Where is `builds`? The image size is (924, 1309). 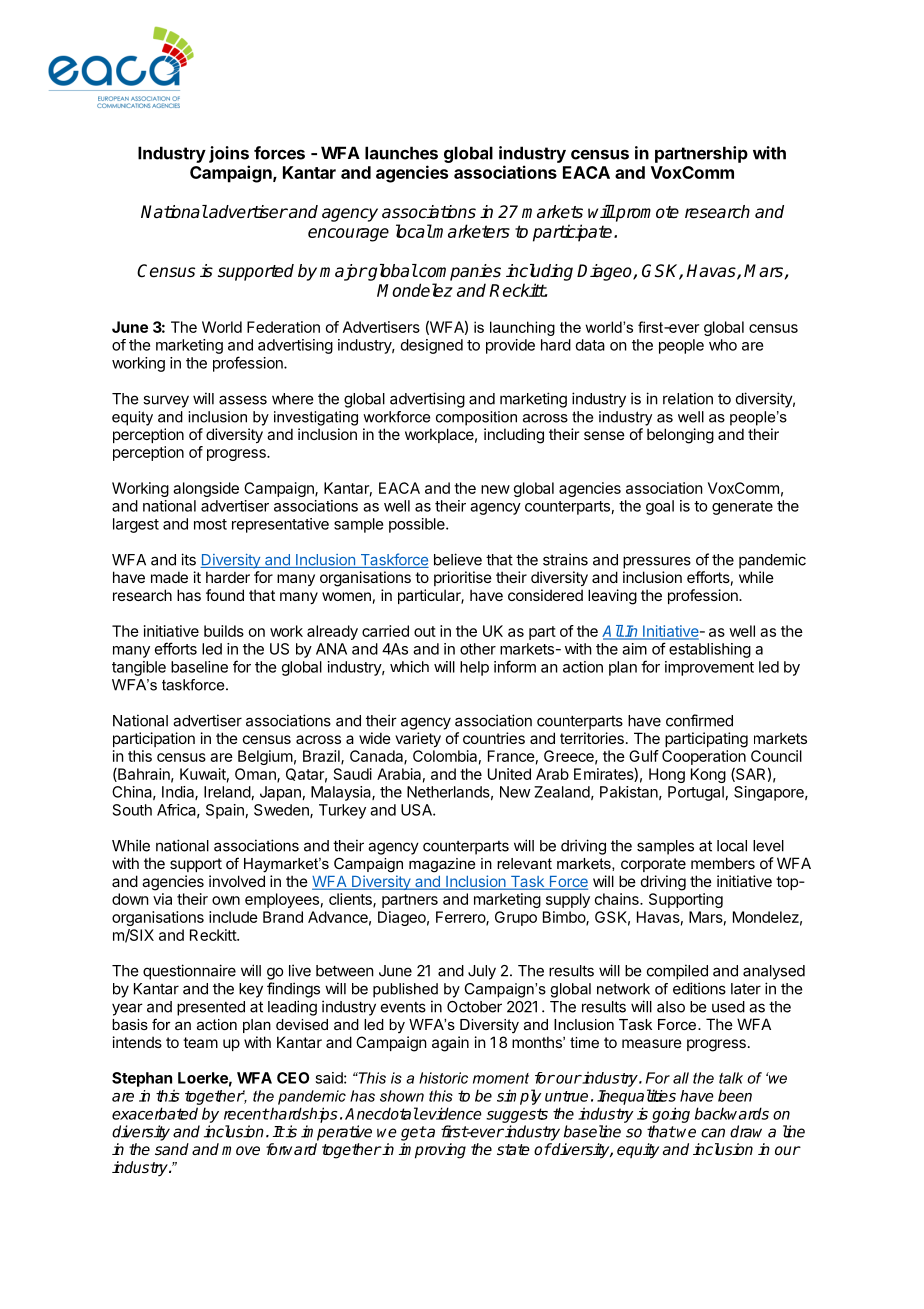 builds is located at coordinates (224, 631).
